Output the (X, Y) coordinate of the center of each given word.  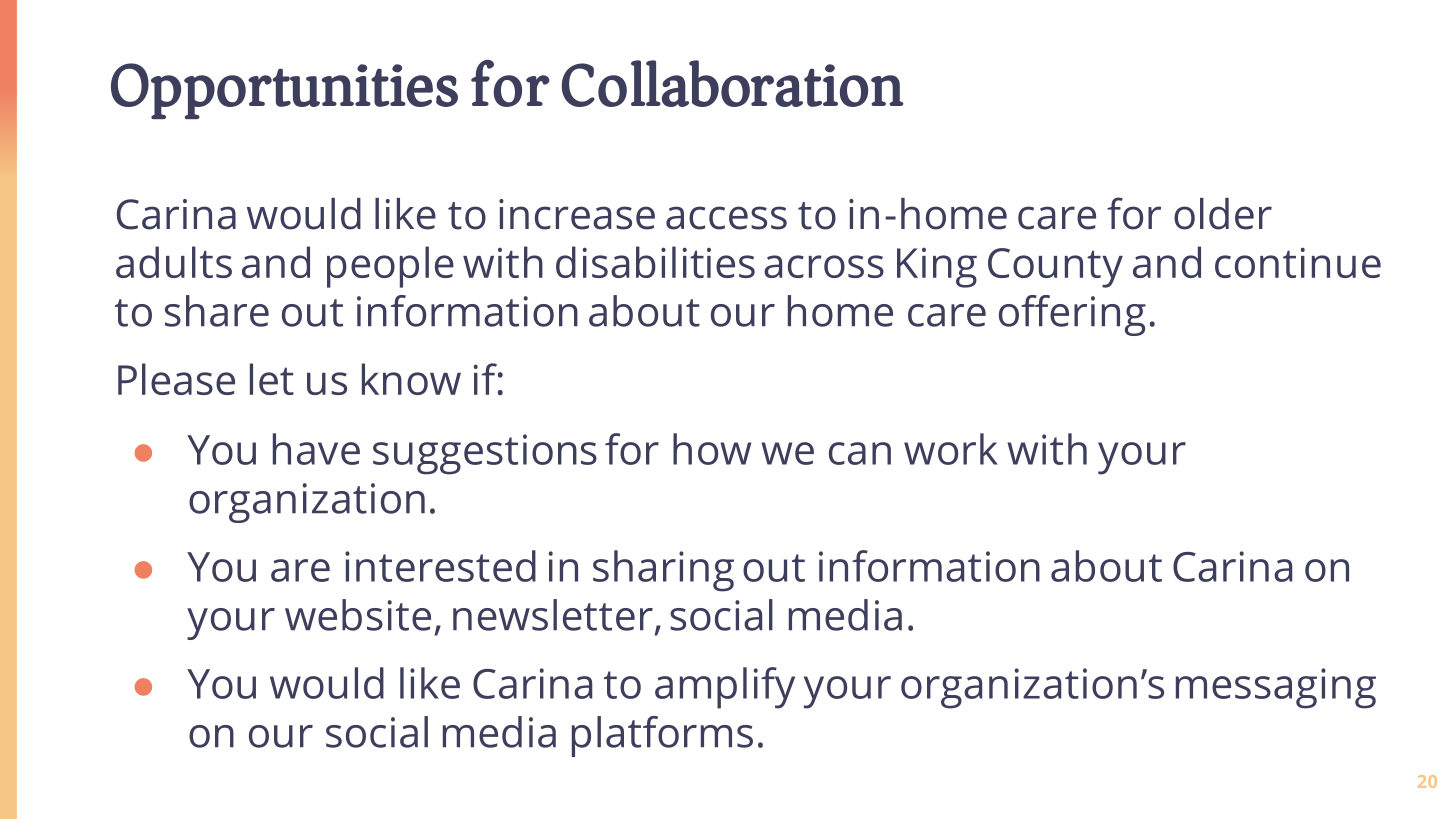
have (316, 449)
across (824, 266)
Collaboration (733, 83)
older (1223, 214)
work (951, 449)
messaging (1276, 688)
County (1055, 268)
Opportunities (284, 91)
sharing (663, 571)
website (358, 615)
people (390, 267)
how (712, 449)
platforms (662, 736)
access (726, 218)
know (411, 379)
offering (1072, 315)
